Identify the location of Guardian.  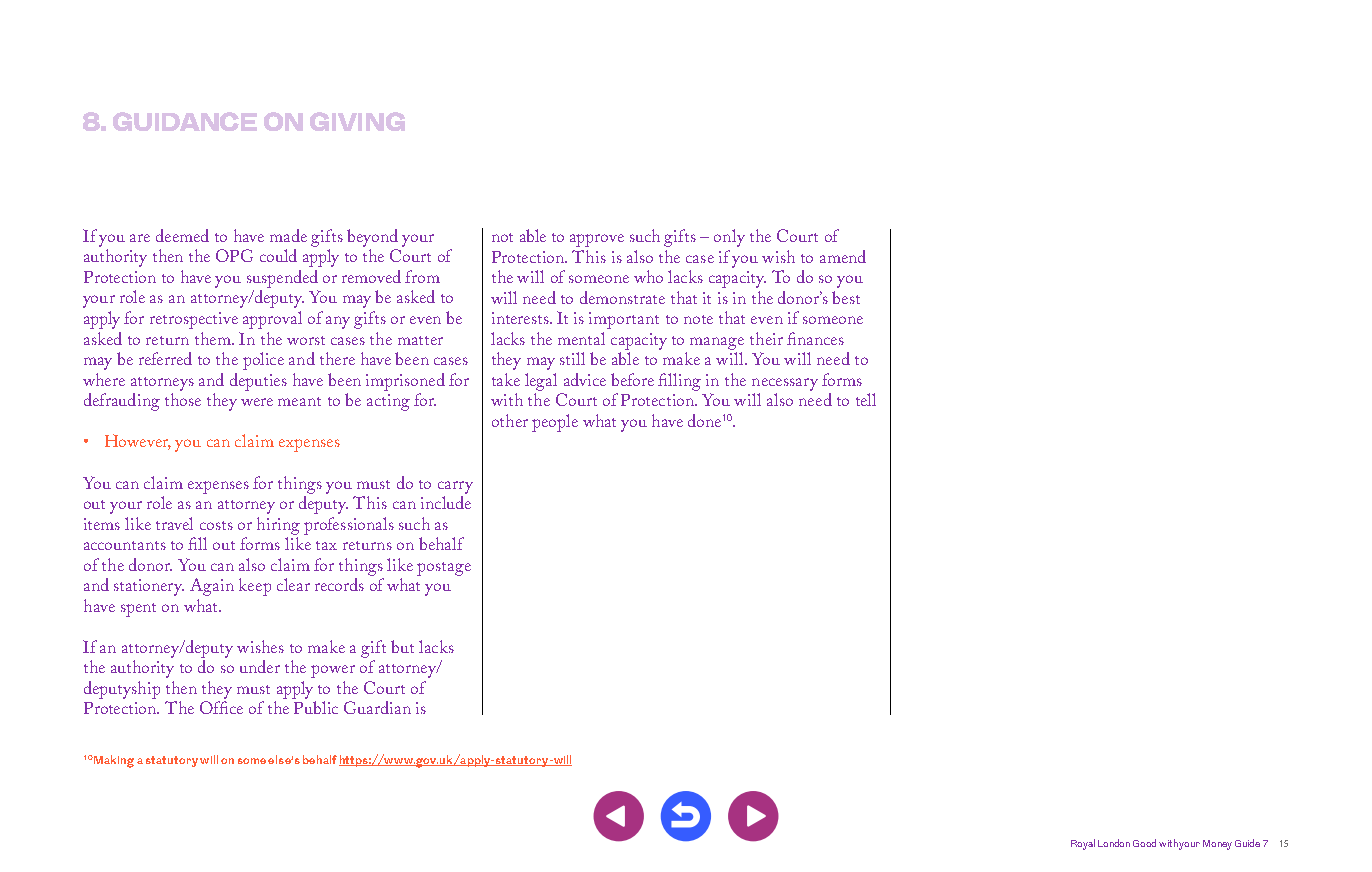
(377, 707).
